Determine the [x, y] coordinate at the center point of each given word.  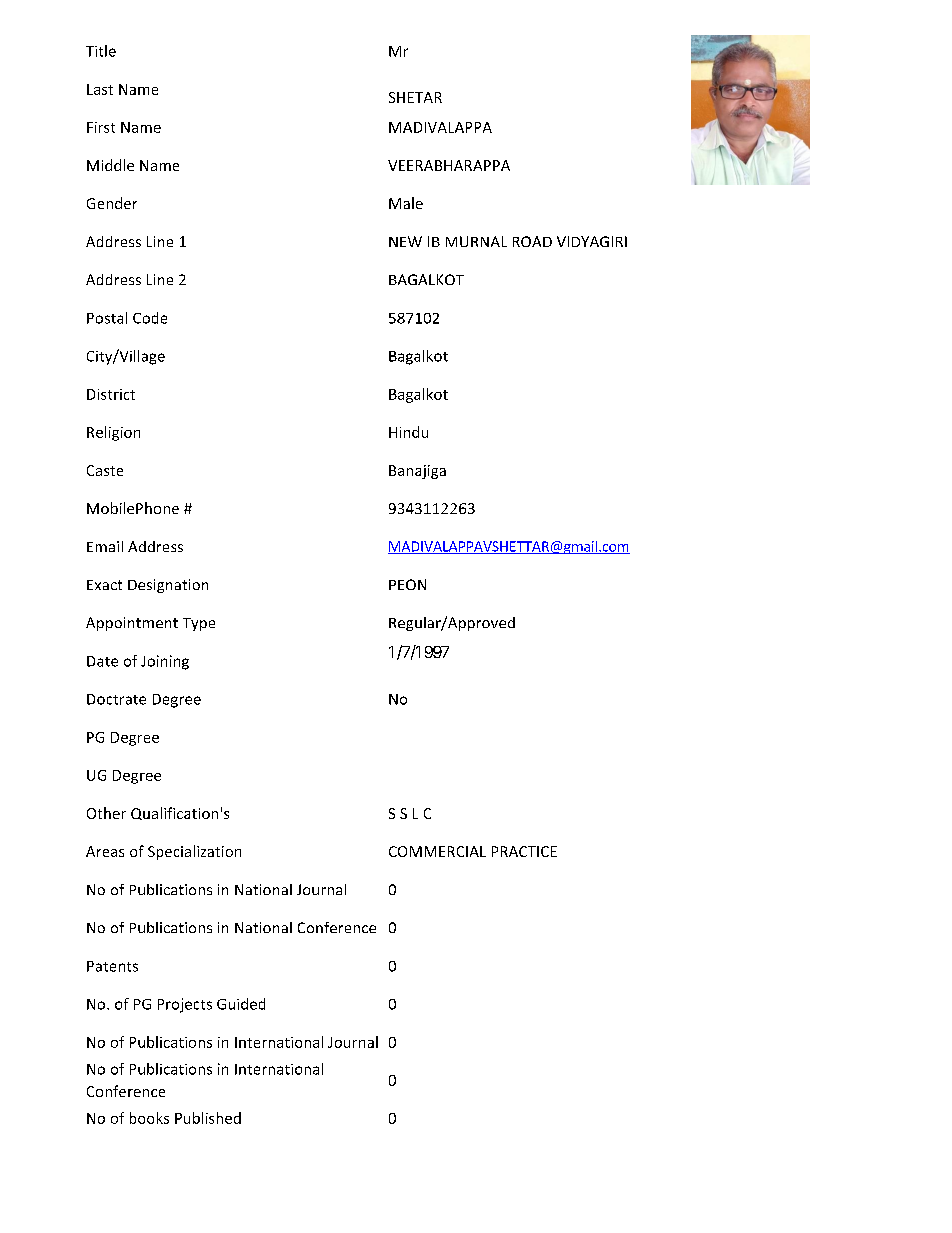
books [149, 1118]
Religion [113, 433]
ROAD [532, 241]
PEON [407, 584]
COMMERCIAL [437, 851]
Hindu [408, 432]
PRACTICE [524, 851]
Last [100, 89]
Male [406, 203]
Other [106, 813]
